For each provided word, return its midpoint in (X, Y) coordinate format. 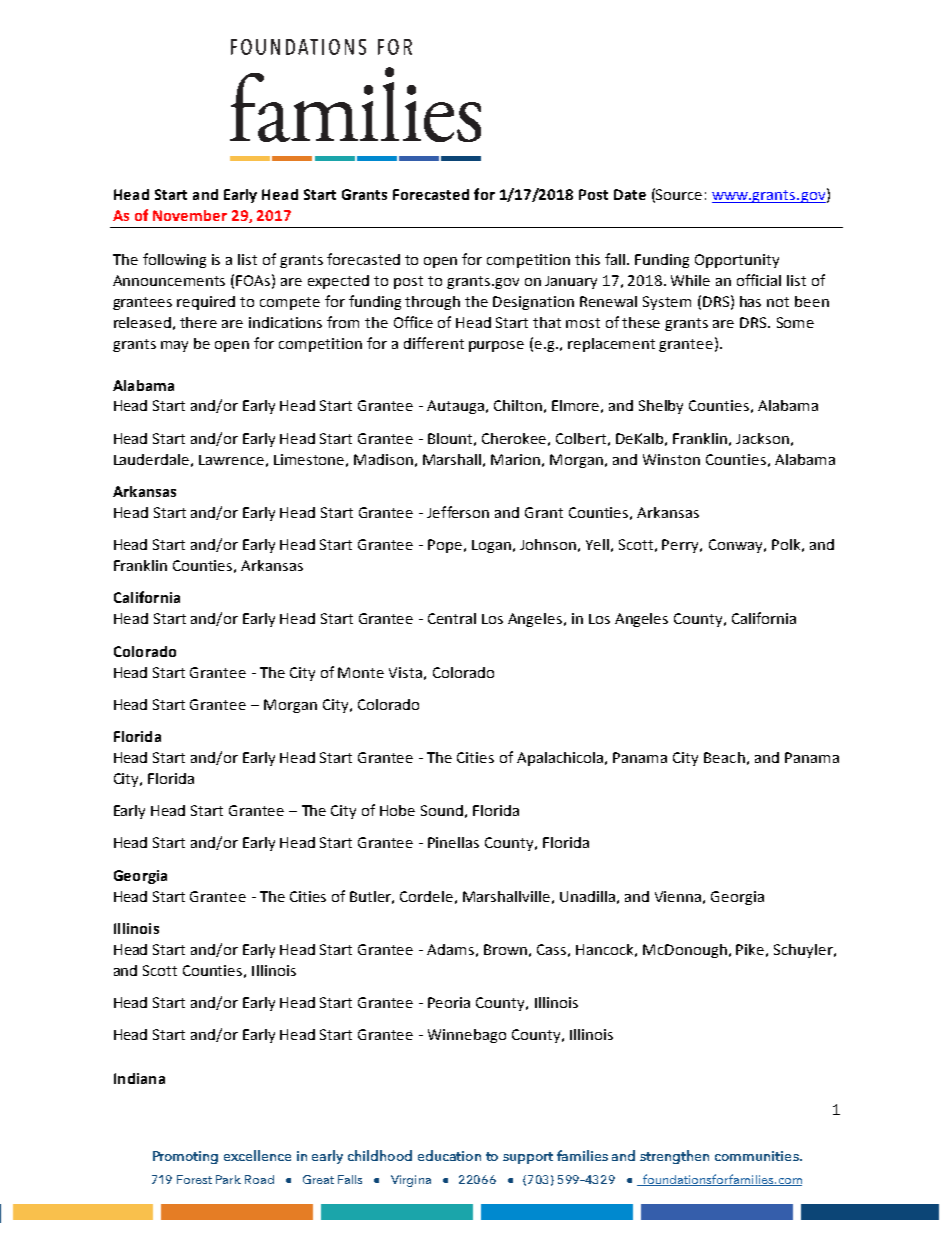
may (174, 346)
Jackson (762, 438)
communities (758, 1156)
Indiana (139, 1078)
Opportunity (737, 261)
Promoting (185, 1157)
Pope (445, 546)
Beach (724, 757)
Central (452, 618)
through (432, 303)
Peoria (449, 1002)
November (190, 215)
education (449, 1155)
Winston (671, 459)
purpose (496, 346)
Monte (361, 672)
